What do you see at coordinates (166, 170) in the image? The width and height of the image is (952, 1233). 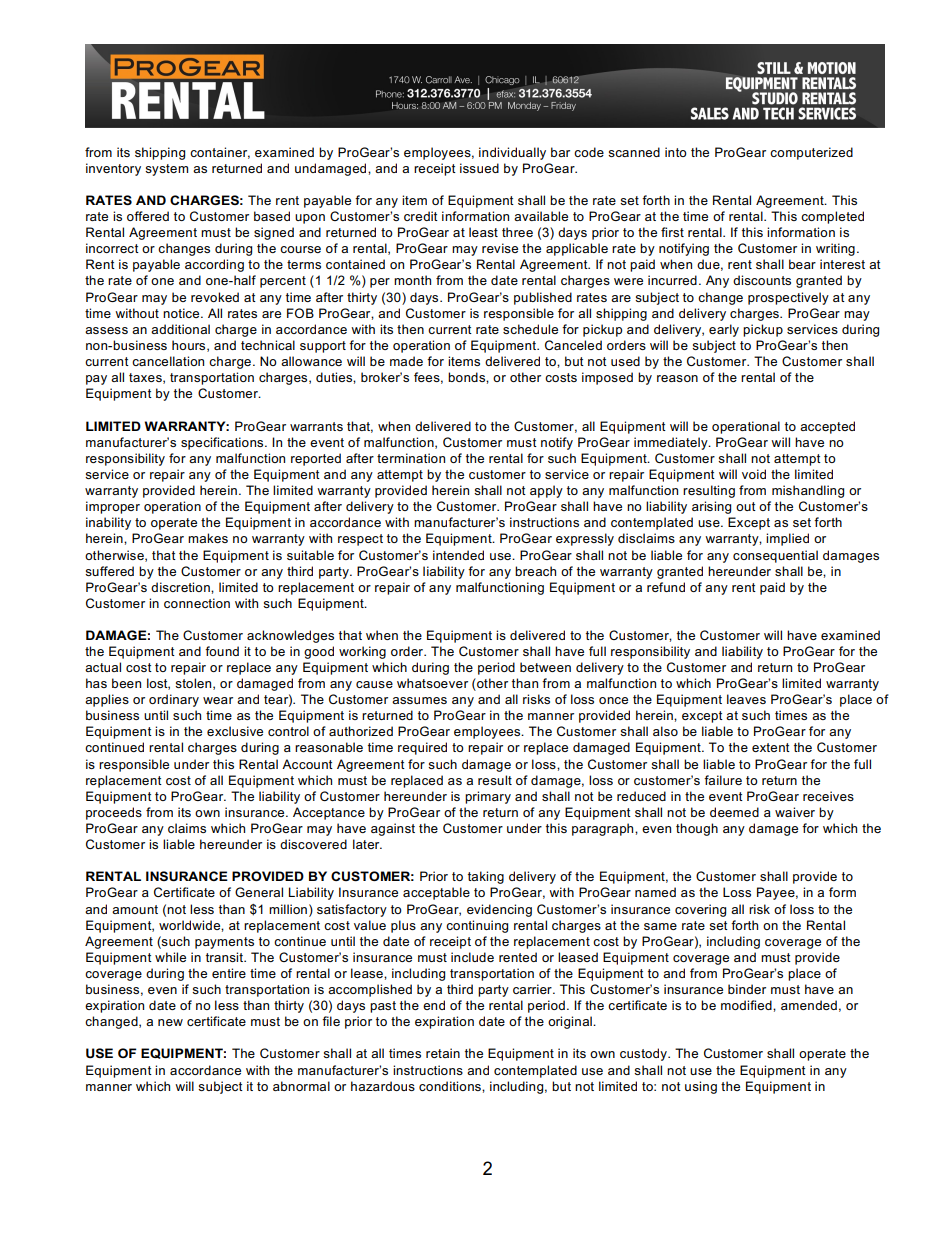 I see `system` at bounding box center [166, 170].
